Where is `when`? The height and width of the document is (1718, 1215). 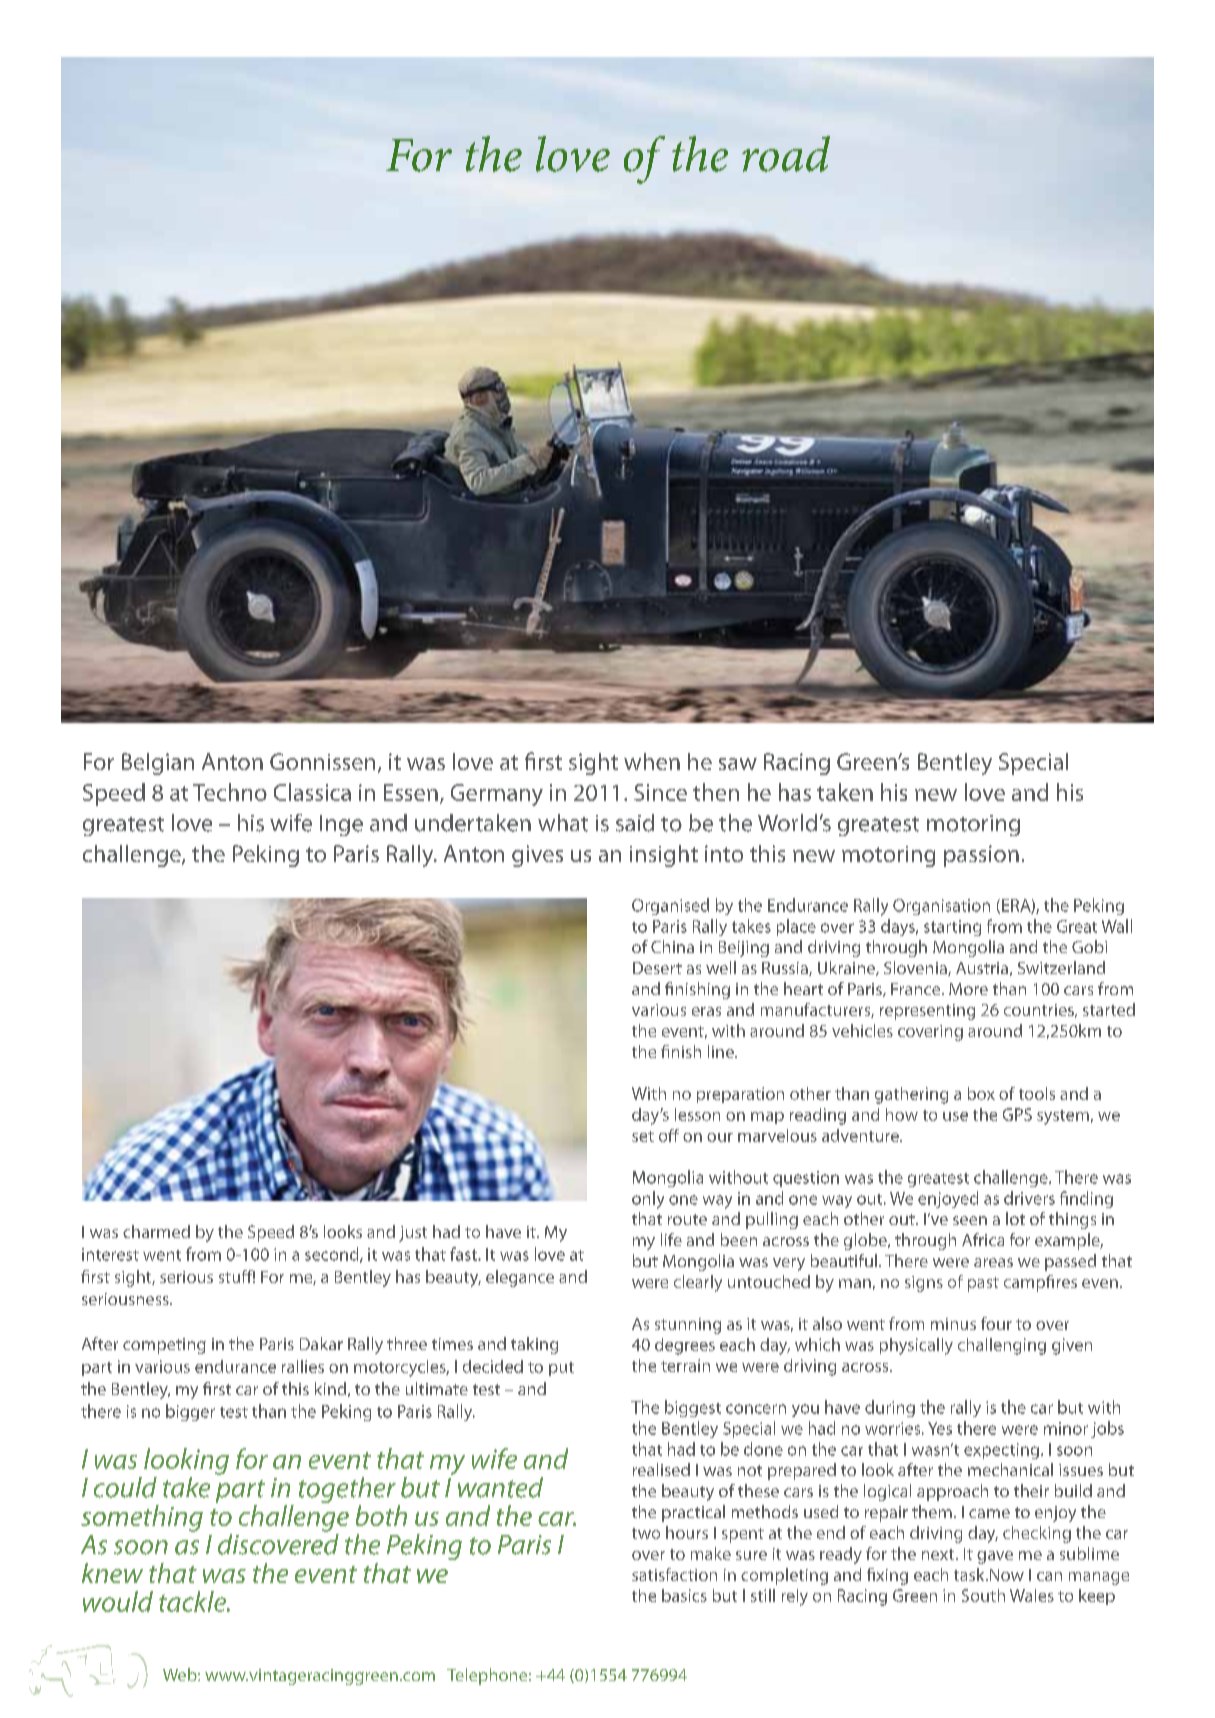
when is located at coordinates (652, 761).
